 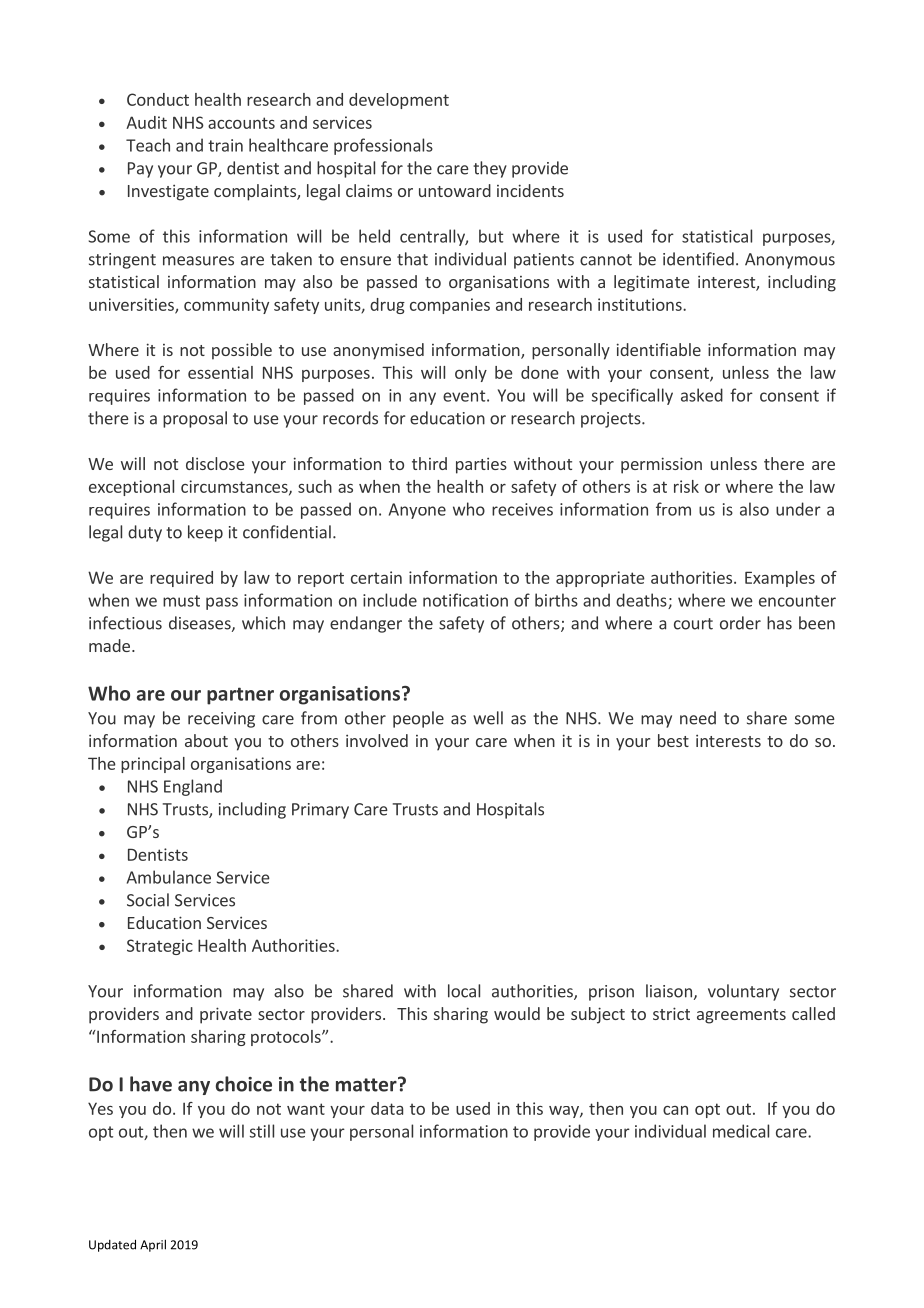 What do you see at coordinates (740, 623) in the page?
I see `order` at bounding box center [740, 623].
